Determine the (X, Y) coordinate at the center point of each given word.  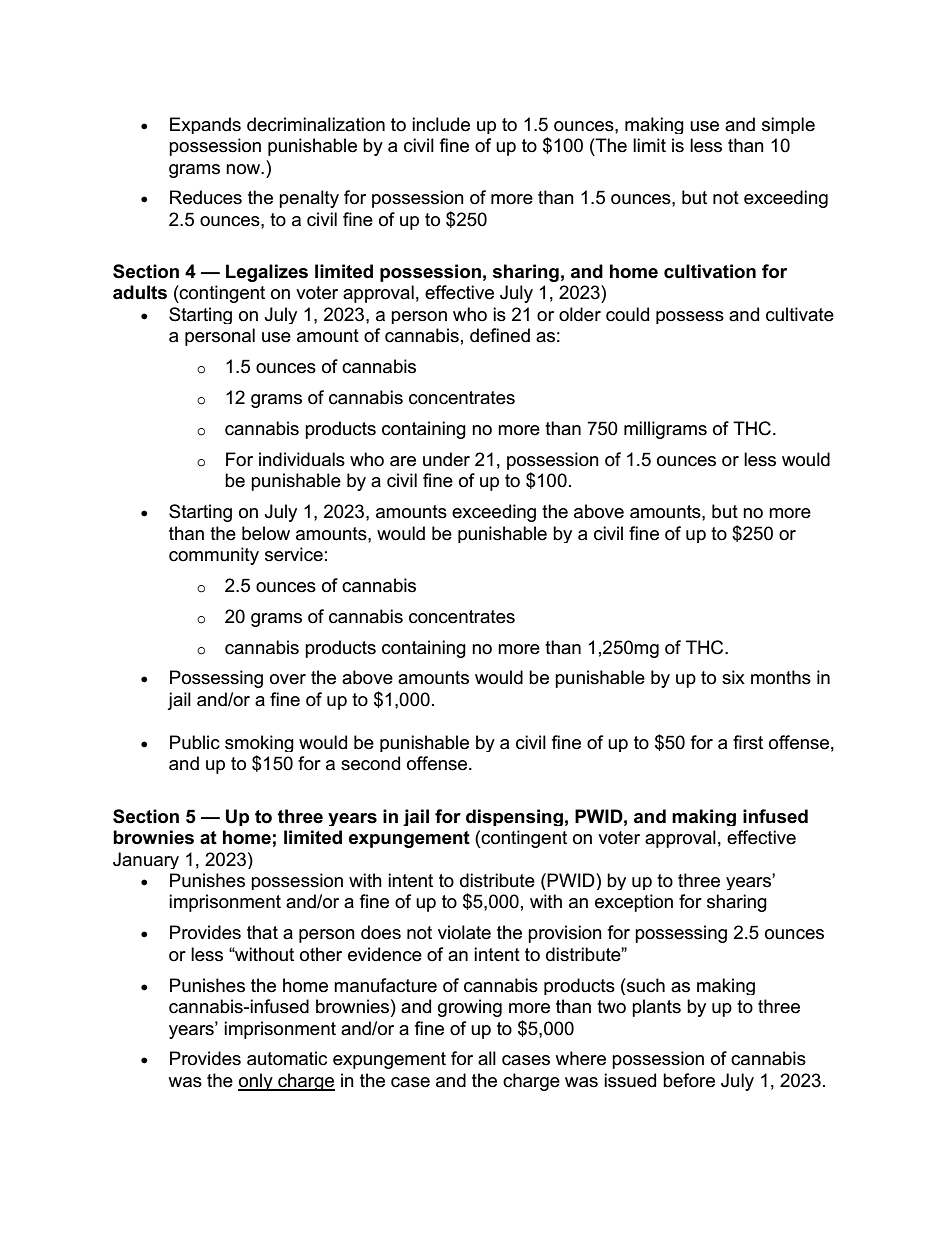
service (294, 554)
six (733, 677)
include (441, 124)
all (487, 1058)
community (214, 556)
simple (788, 125)
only (256, 1082)
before (689, 1080)
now (244, 169)
